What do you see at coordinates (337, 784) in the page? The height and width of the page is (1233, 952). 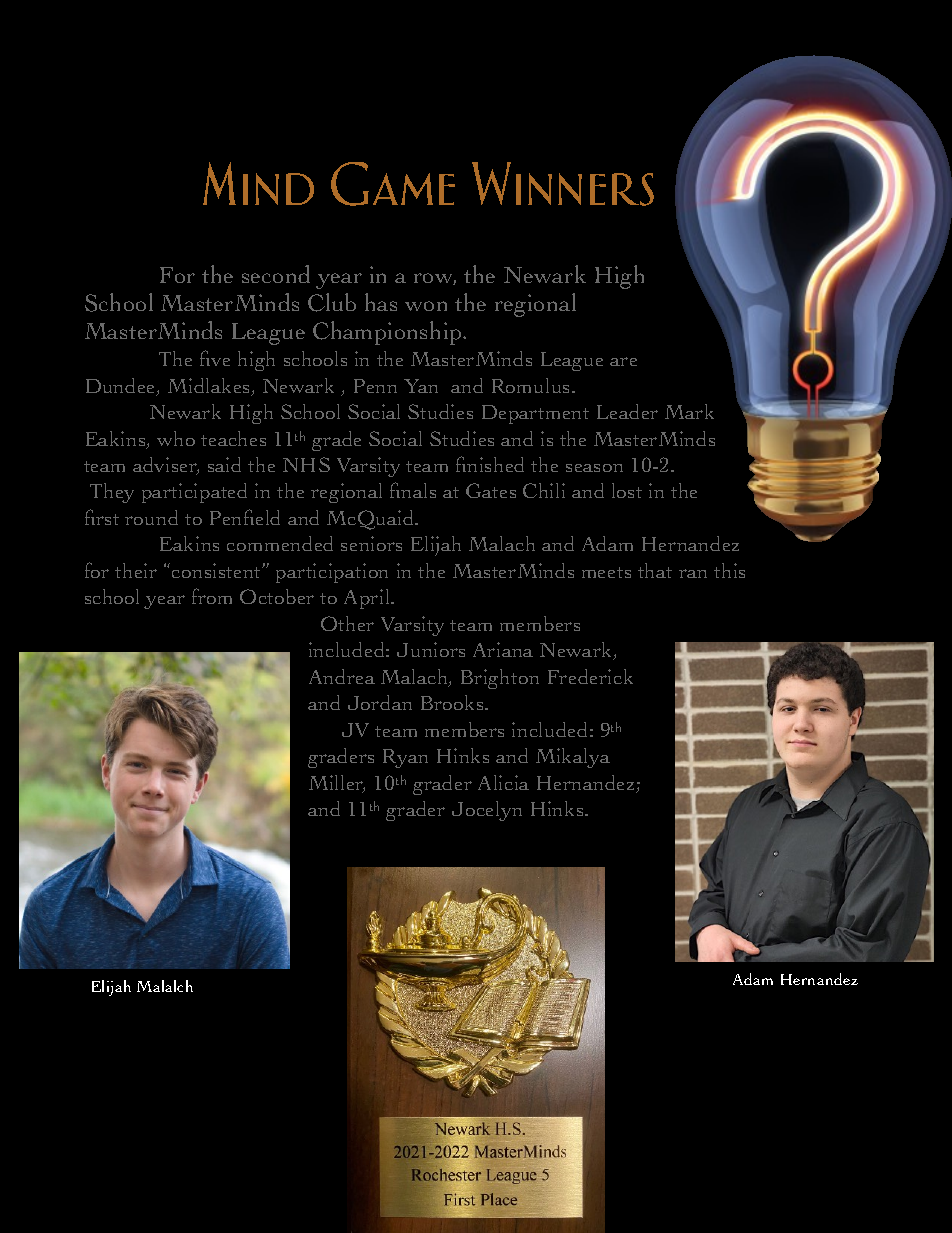 I see `Miller` at bounding box center [337, 784].
